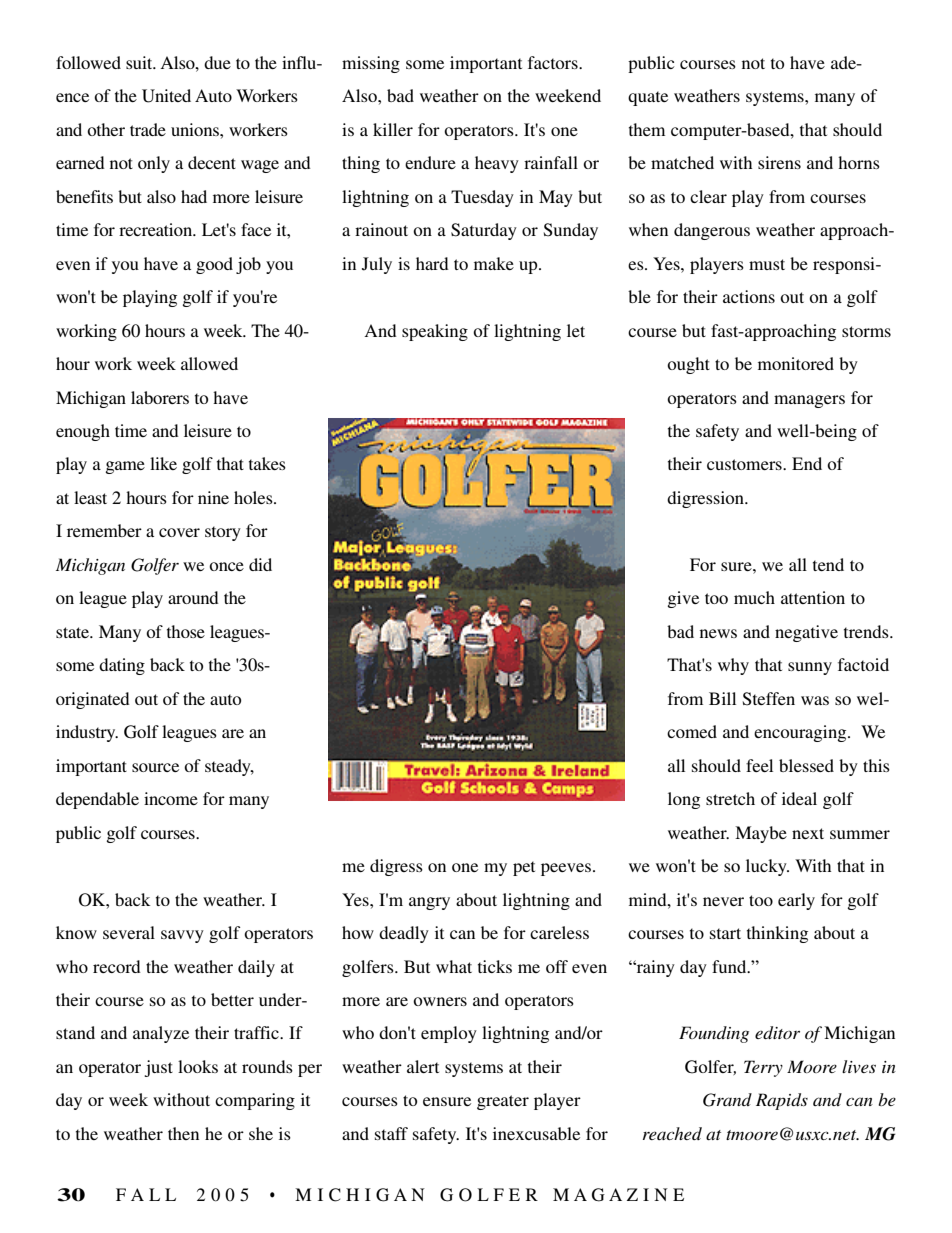 This screenshot has width=952, height=1233. I want to click on managers, so click(809, 401).
